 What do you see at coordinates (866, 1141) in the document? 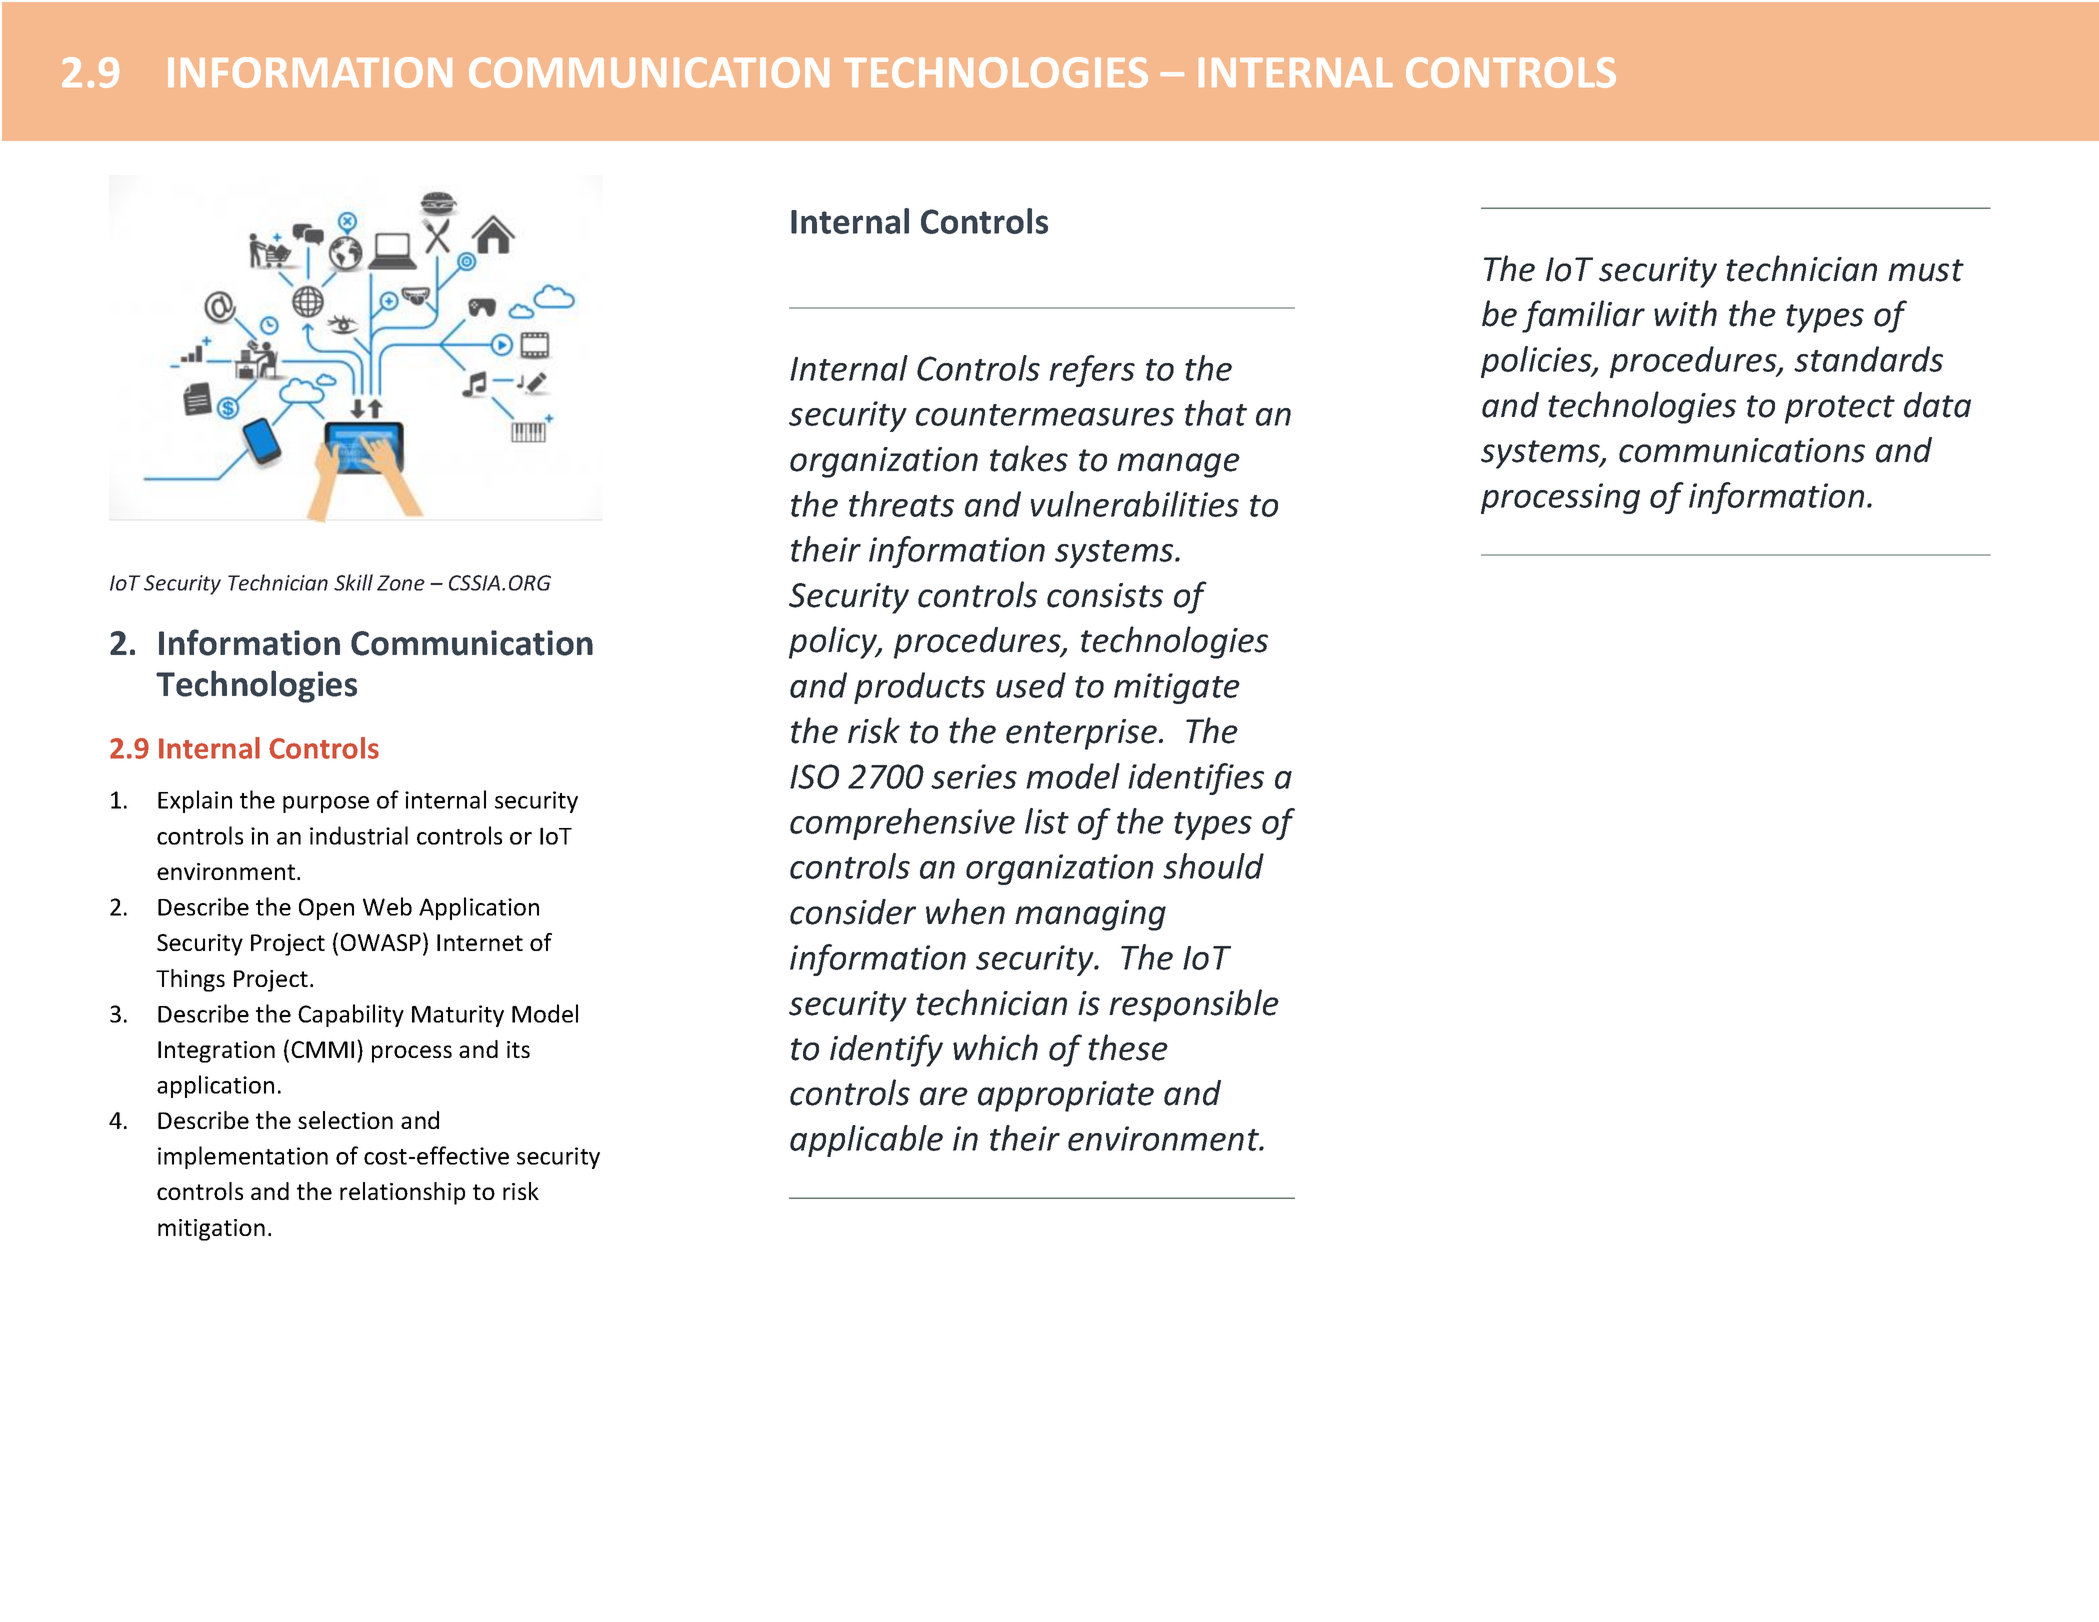
I see `applicable` at bounding box center [866, 1141].
